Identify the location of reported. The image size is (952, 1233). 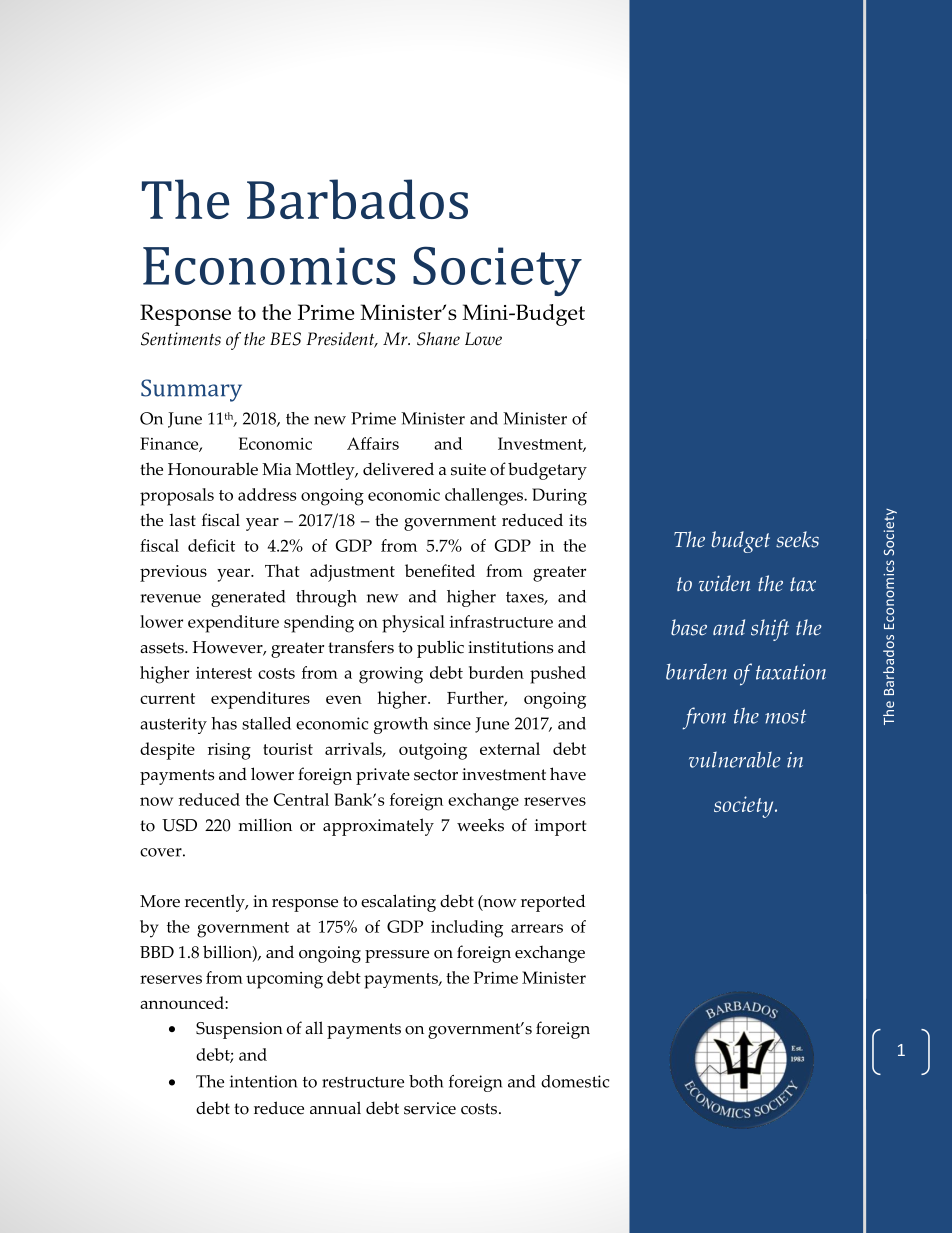
(553, 903).
